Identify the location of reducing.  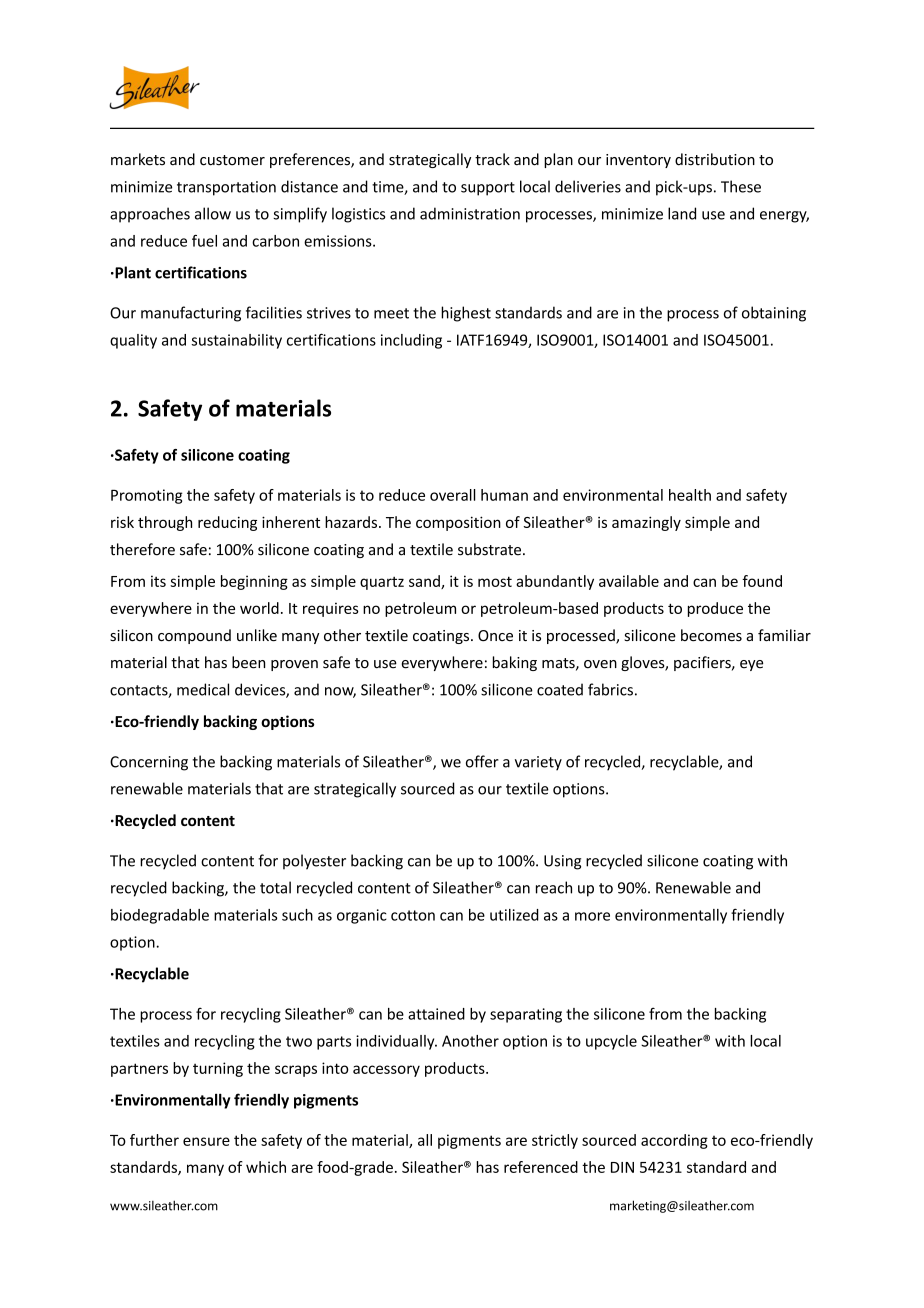
(227, 523).
